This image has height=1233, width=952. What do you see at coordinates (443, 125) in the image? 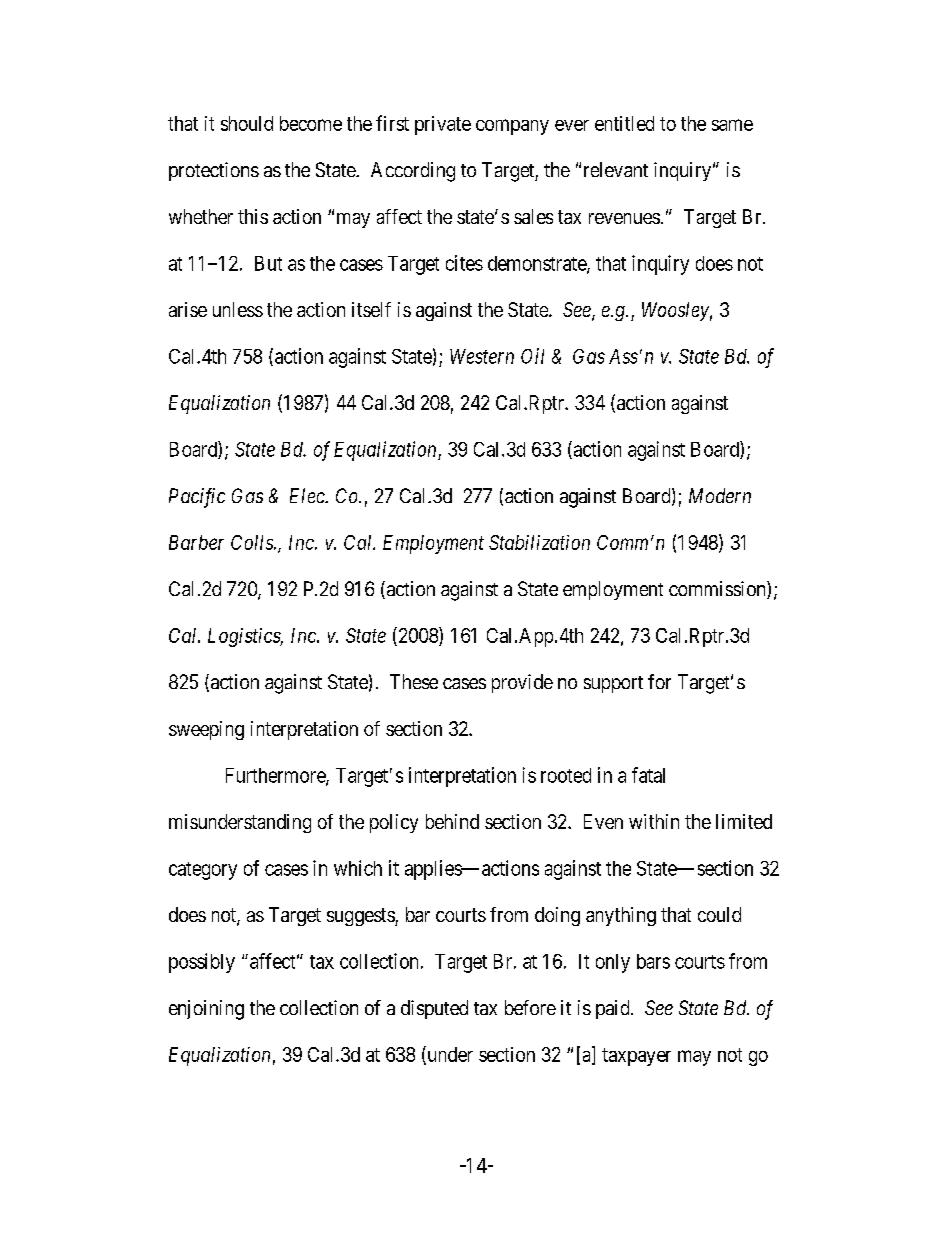
I see `private` at bounding box center [443, 125].
